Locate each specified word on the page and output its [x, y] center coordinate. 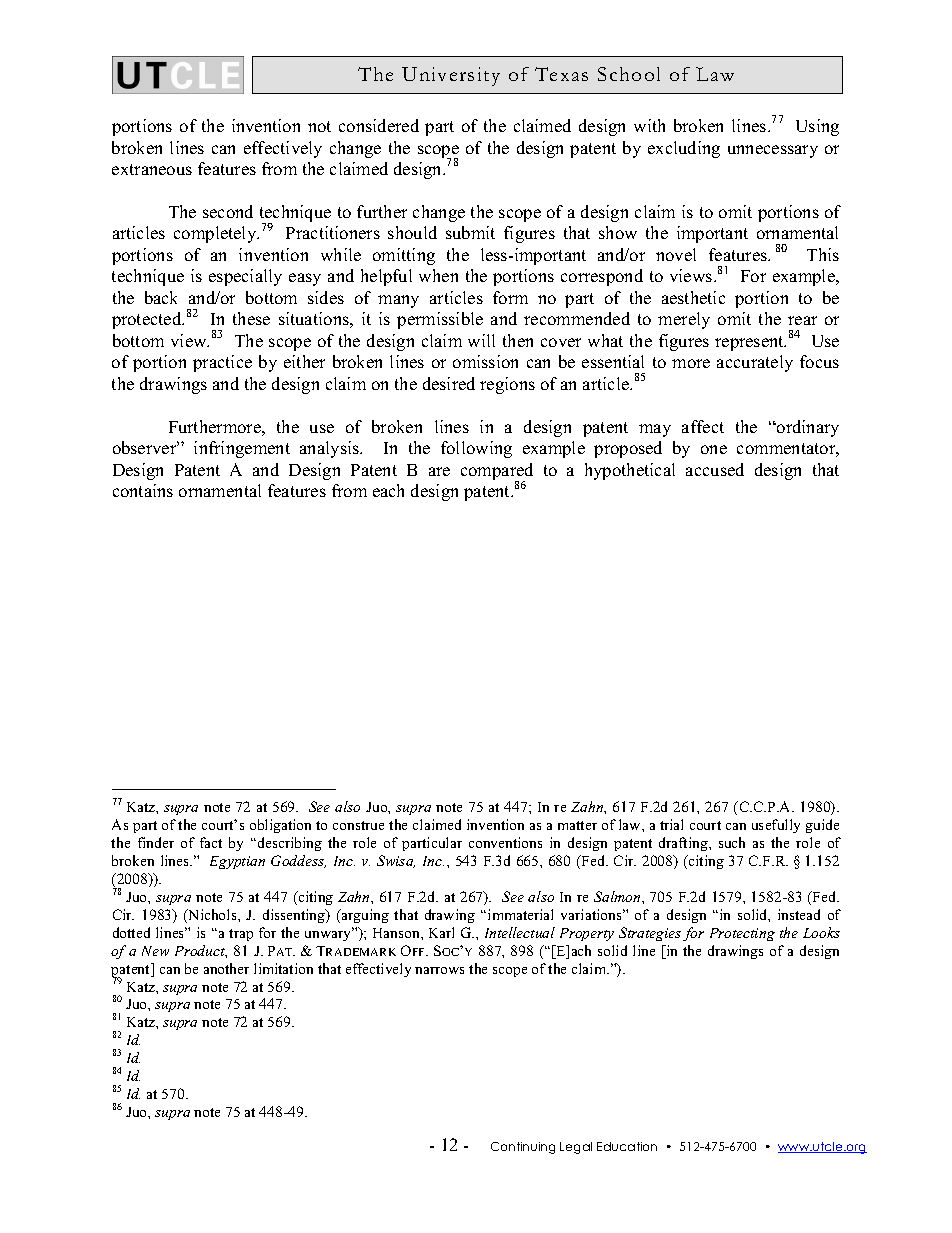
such [732, 842]
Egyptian [237, 862]
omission [485, 361]
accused [715, 469]
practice [222, 363]
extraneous [152, 169]
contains [143, 490]
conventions [505, 842]
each [388, 490]
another [226, 968]
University [451, 76]
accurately [755, 363]
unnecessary [773, 151]
